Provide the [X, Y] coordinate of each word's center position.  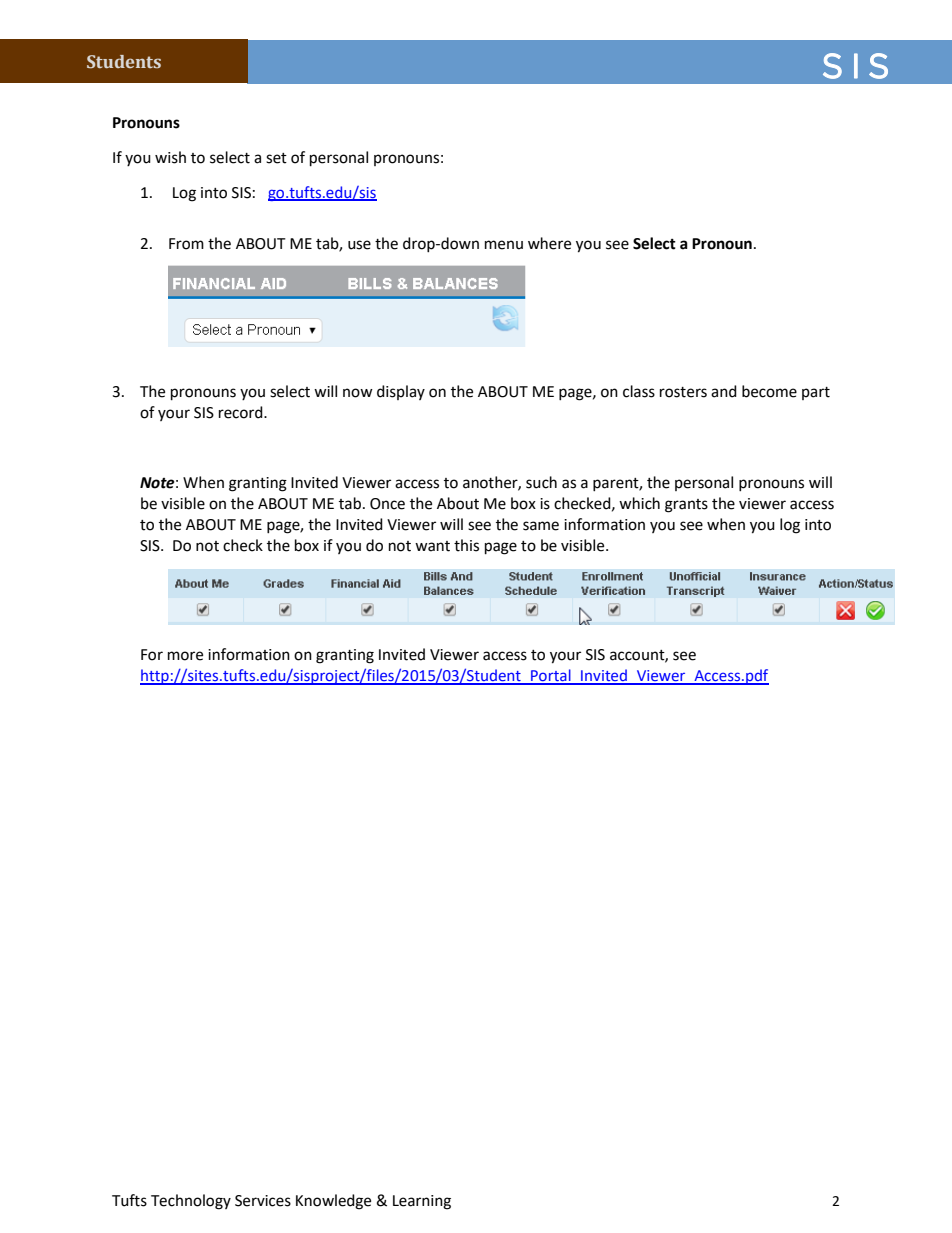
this [466, 545]
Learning [422, 1202]
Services [263, 1201]
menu [504, 245]
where [549, 243]
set [276, 158]
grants [686, 506]
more [185, 656]
